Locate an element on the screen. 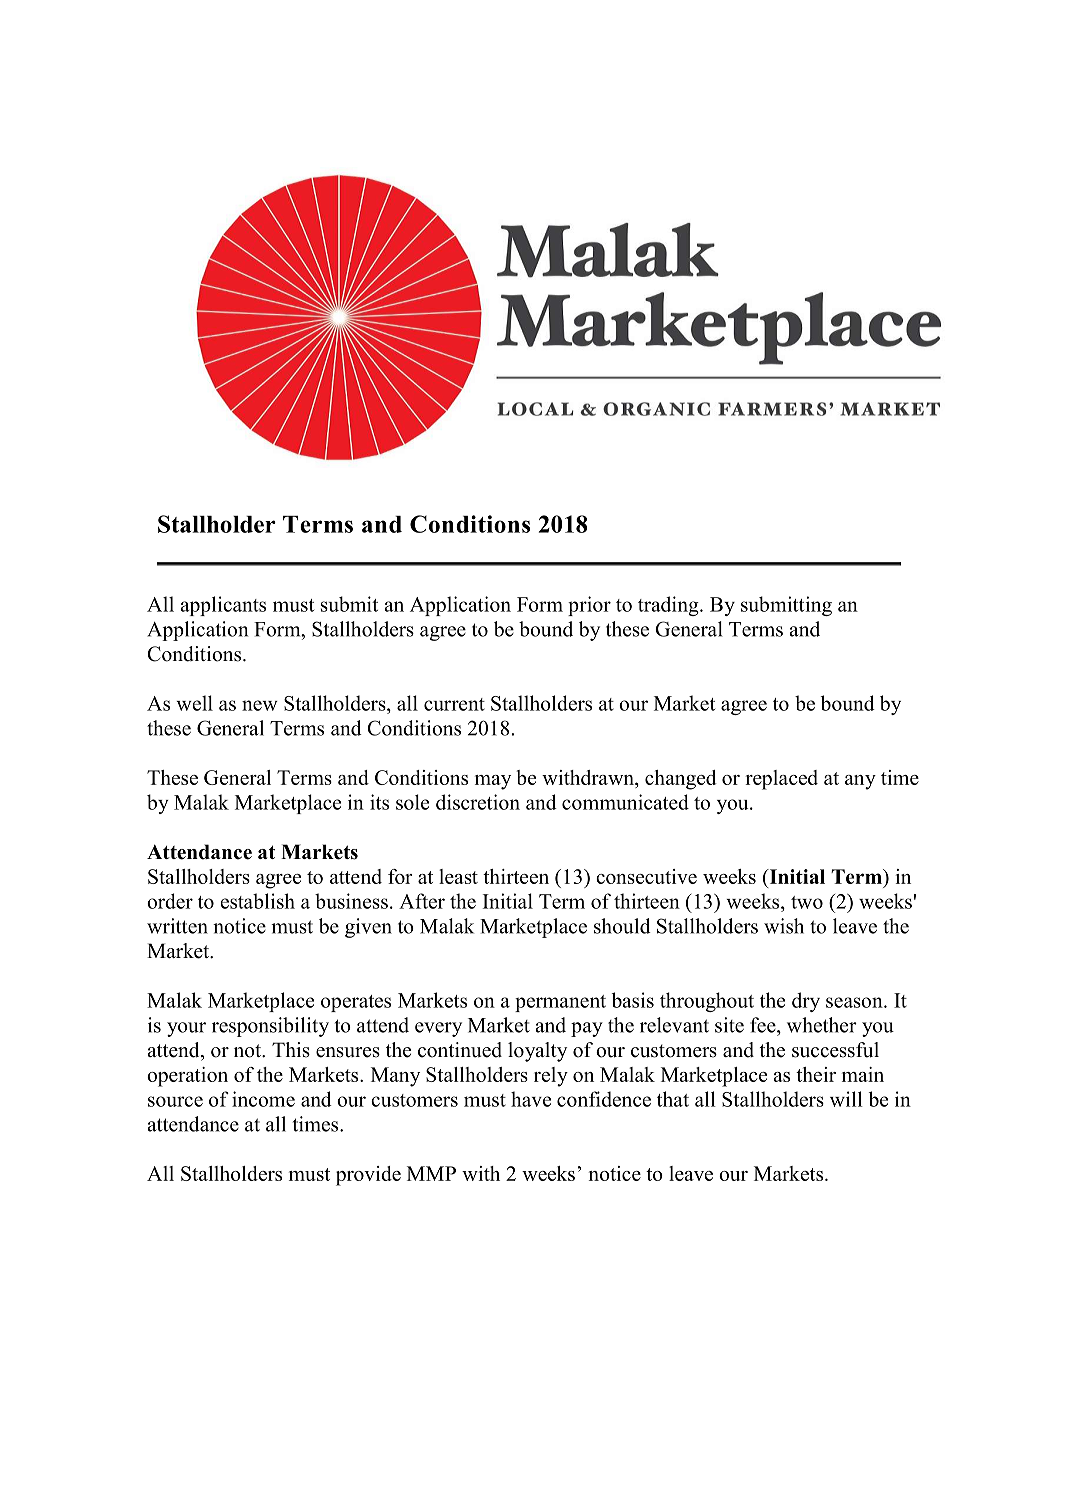  permanent is located at coordinates (560, 1003).
